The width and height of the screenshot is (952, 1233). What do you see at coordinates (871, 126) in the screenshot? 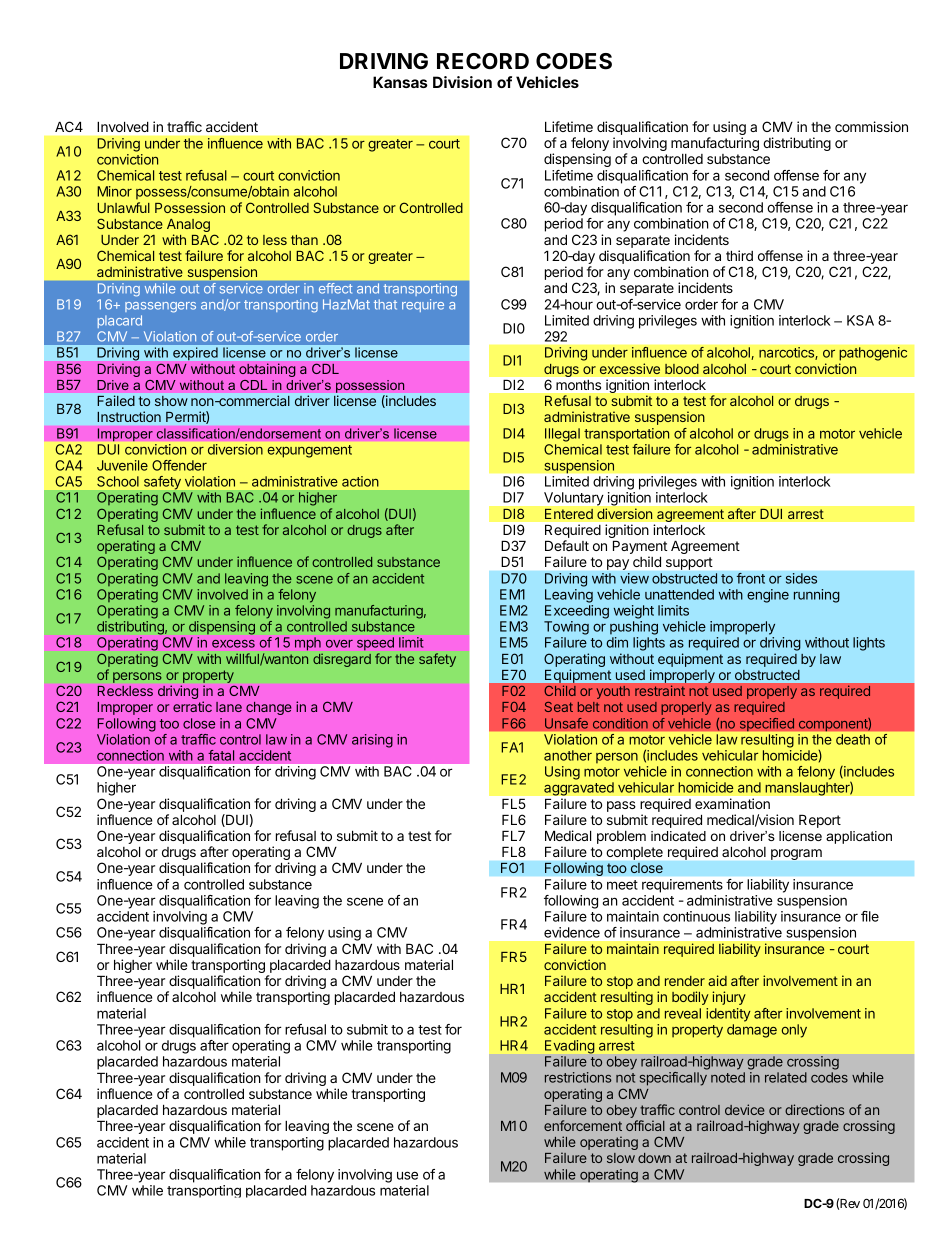
I see `commission` at bounding box center [871, 126].
